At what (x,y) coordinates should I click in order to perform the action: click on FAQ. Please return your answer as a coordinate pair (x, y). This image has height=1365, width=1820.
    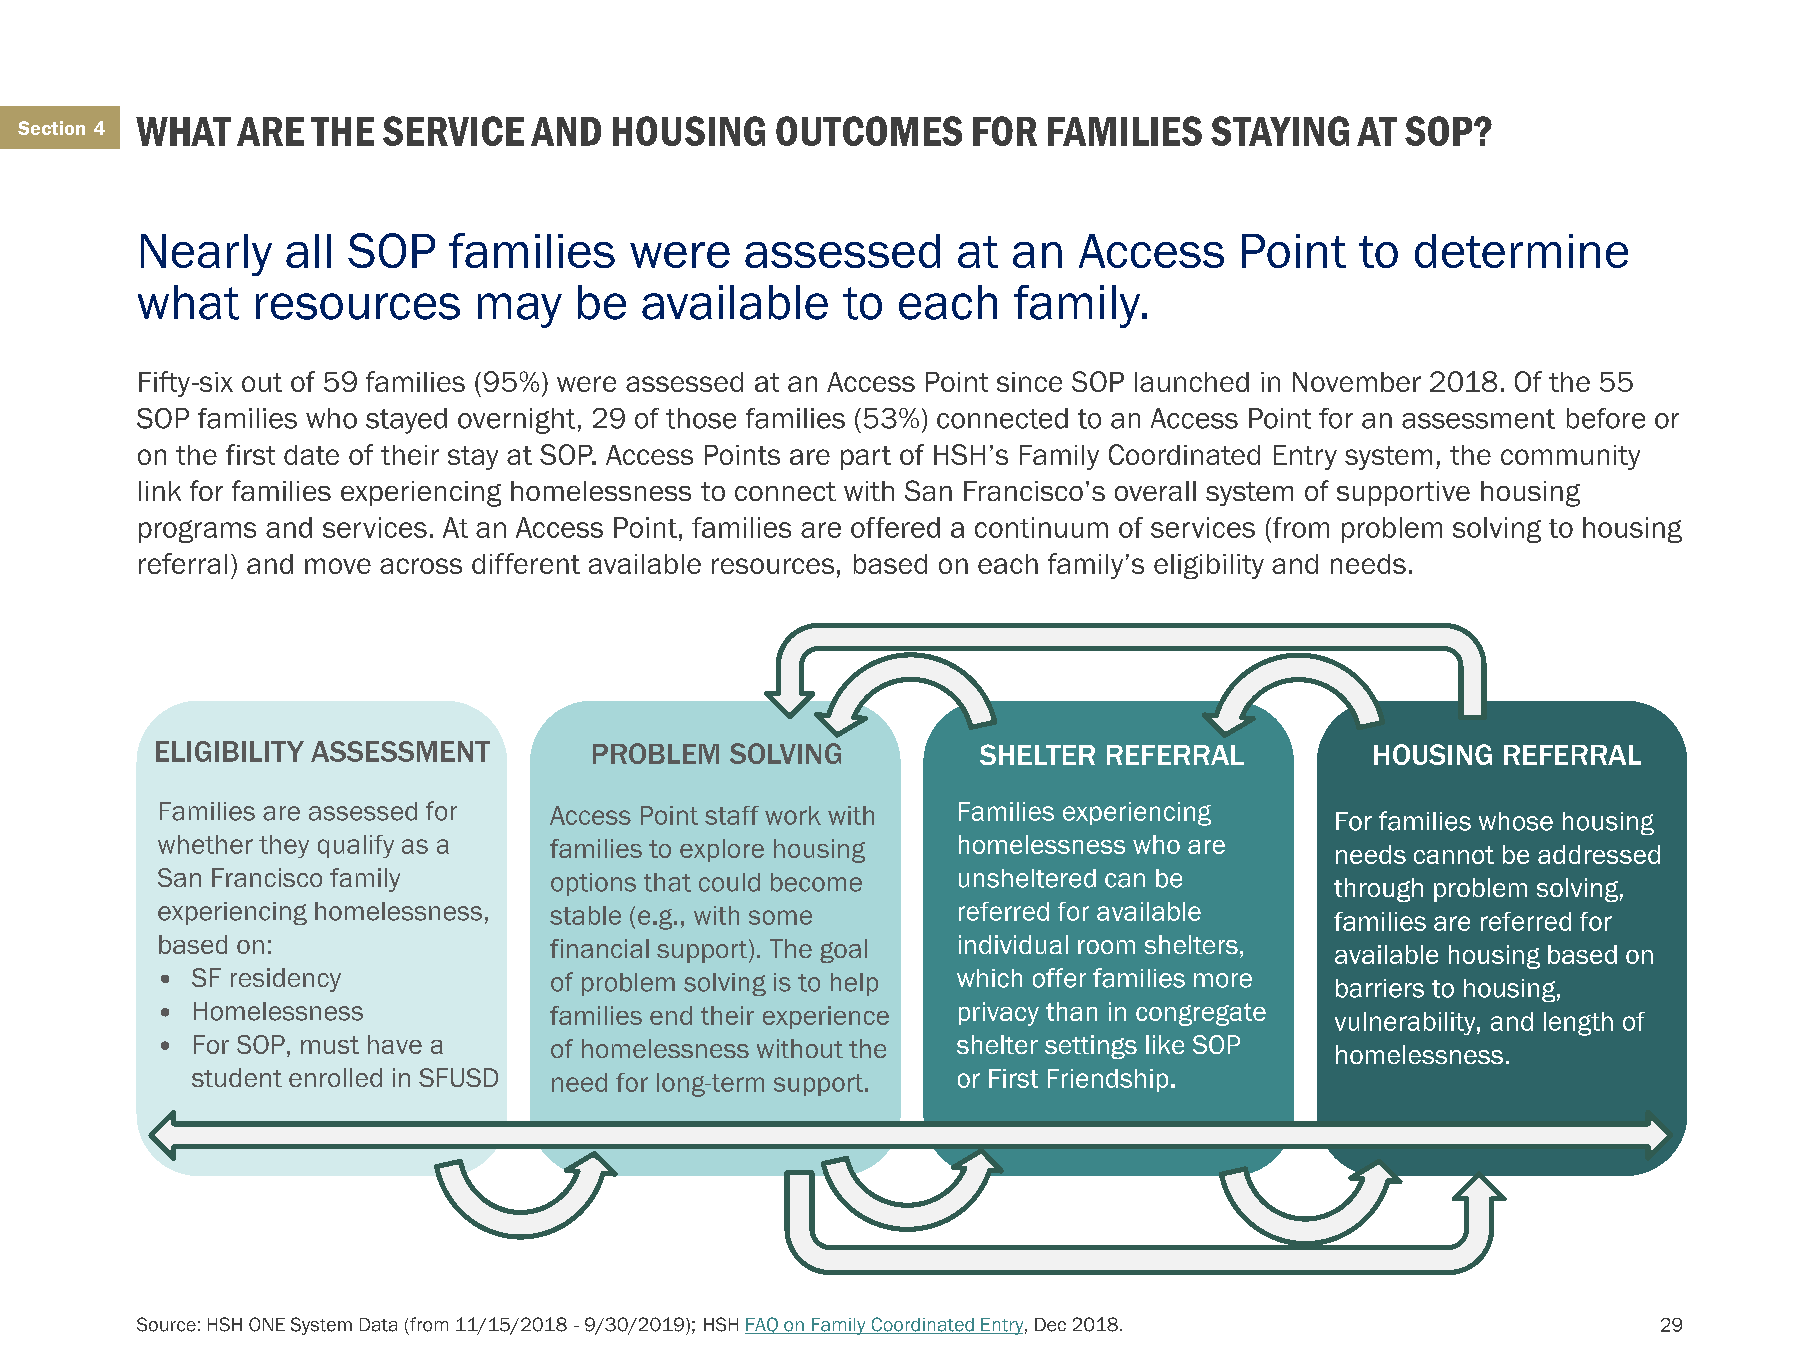
    Looking at the image, I should click on (762, 1325).
